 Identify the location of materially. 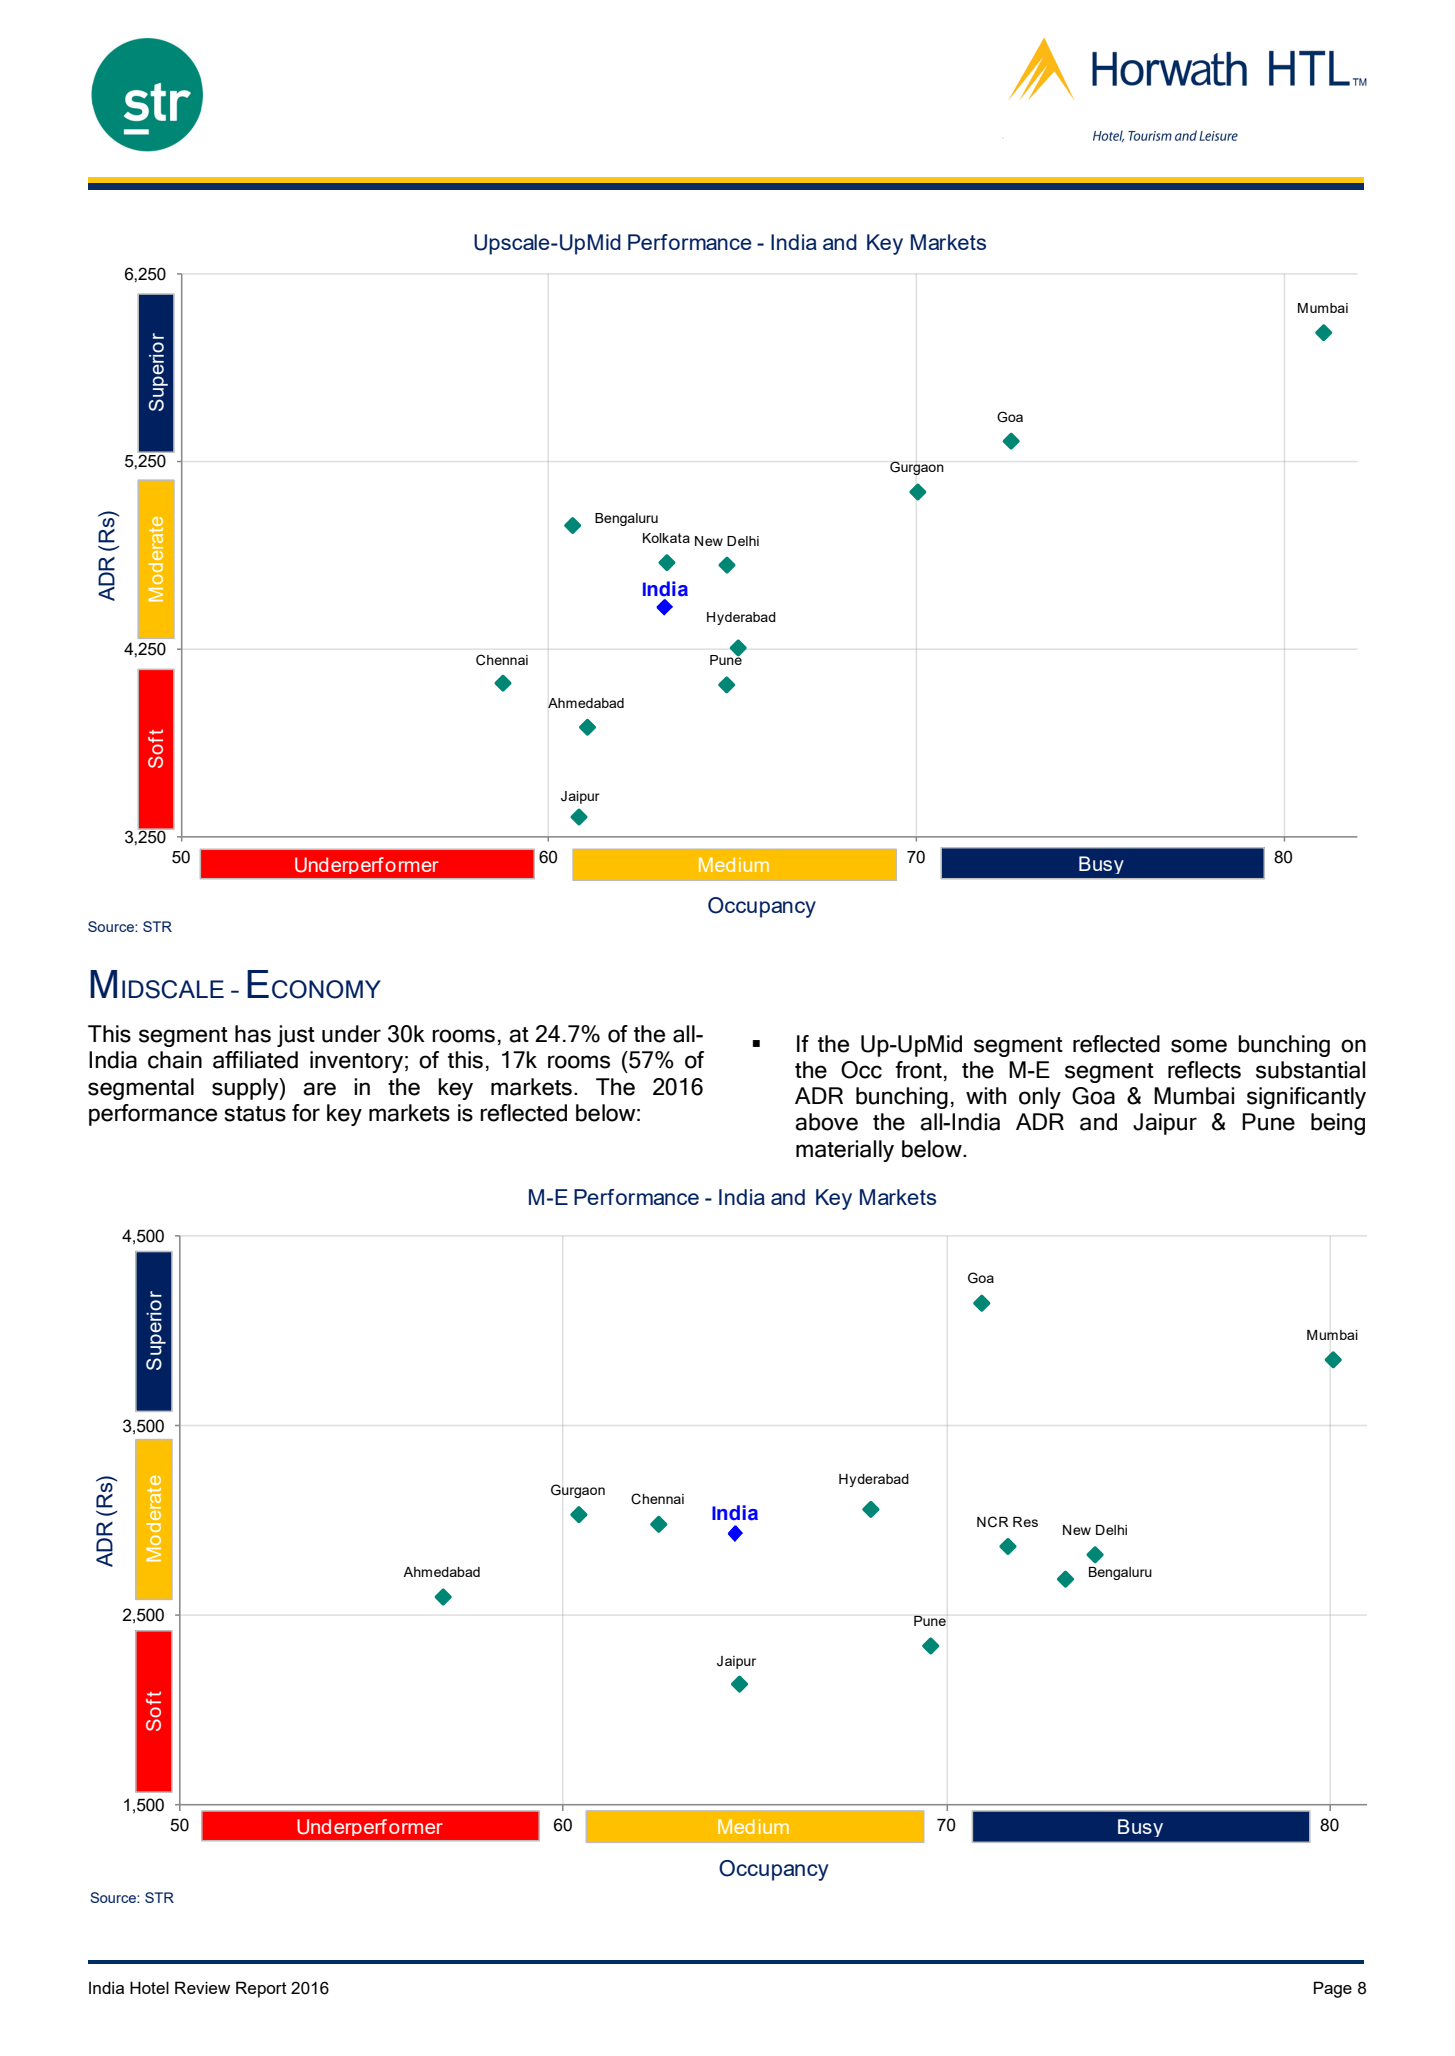
(845, 1151).
